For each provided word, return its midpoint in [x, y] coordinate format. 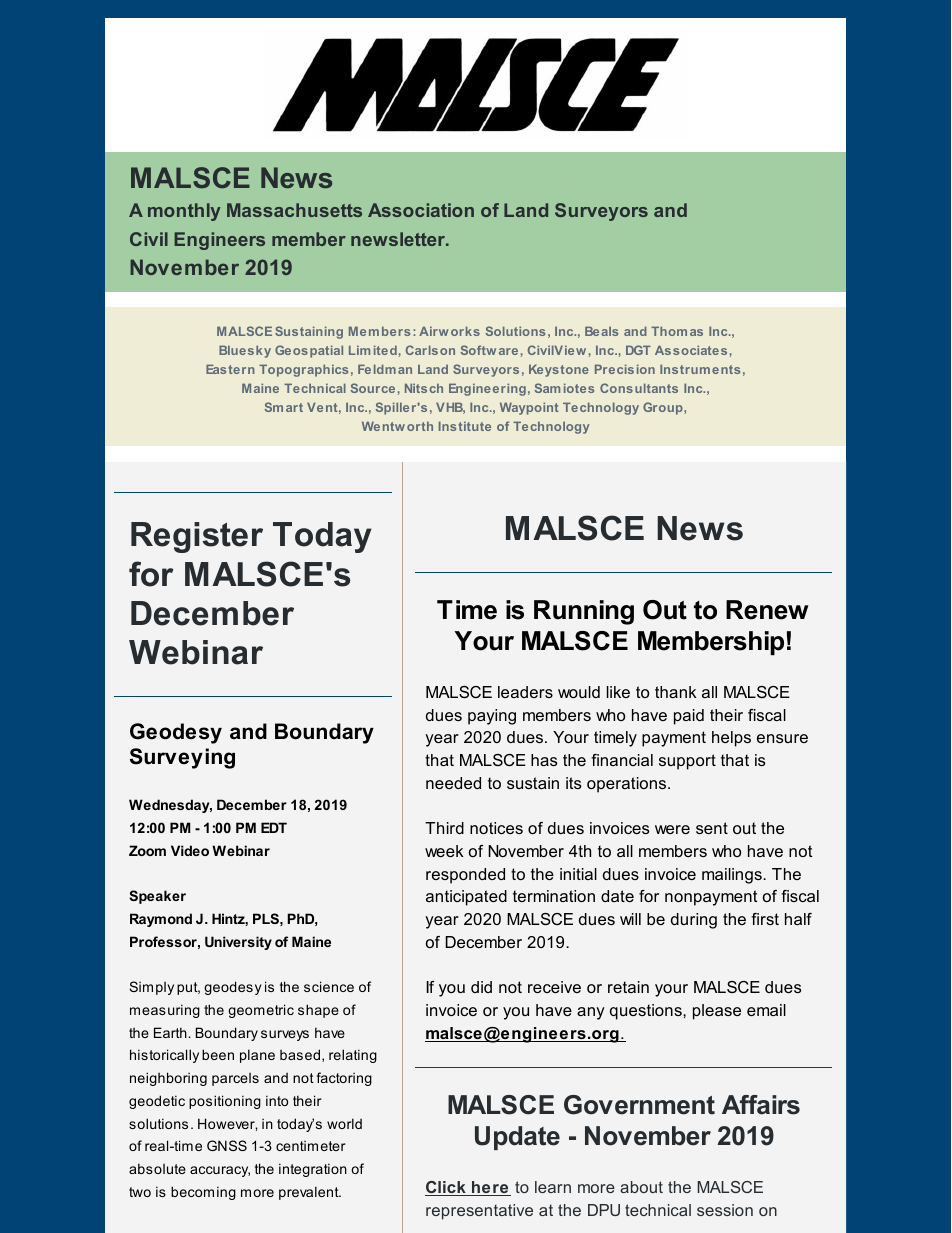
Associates [691, 350]
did [481, 987]
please [717, 1012]
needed [453, 783]
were [672, 829]
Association [421, 210]
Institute [465, 426]
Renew [767, 610]
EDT [274, 827]
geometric [261, 1011]
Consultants [639, 388]
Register [197, 537]
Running [584, 612]
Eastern [230, 369]
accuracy [220, 1171]
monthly [184, 212]
